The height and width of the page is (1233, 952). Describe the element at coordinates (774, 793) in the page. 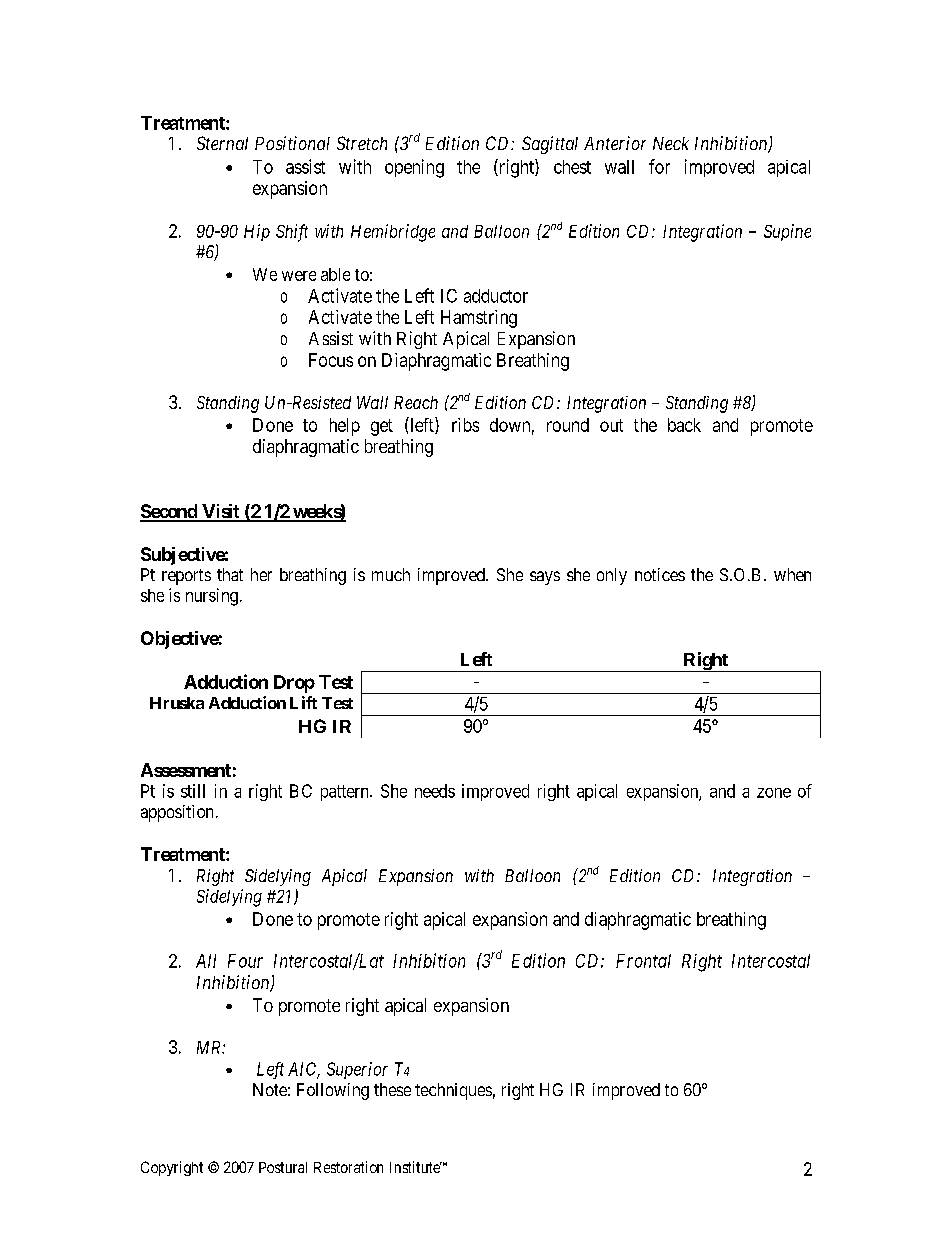

I see `zone` at that location.
